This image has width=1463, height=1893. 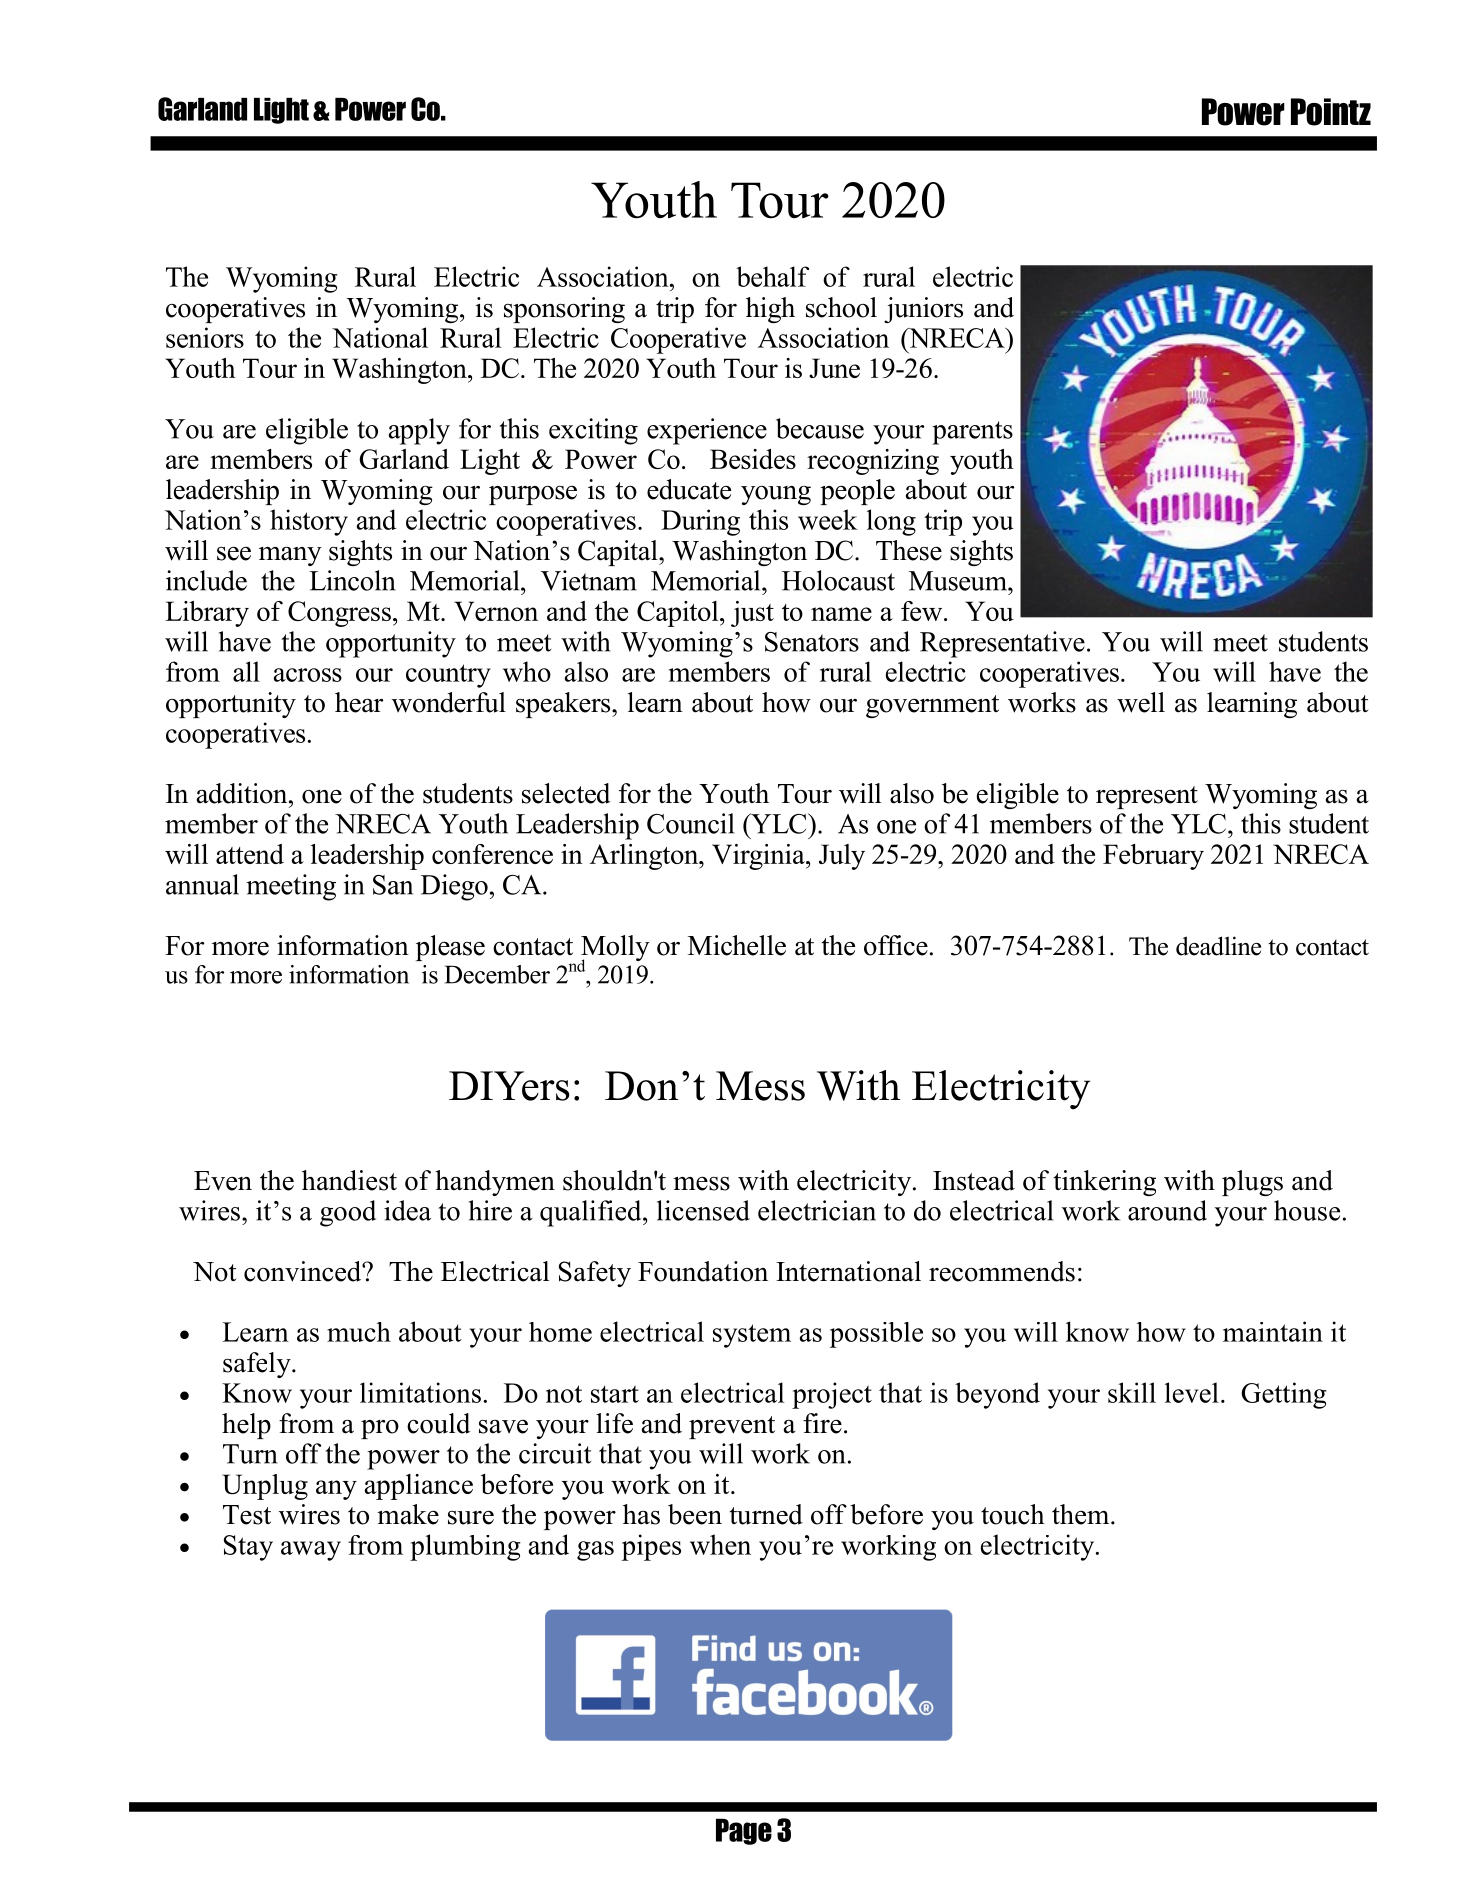 What do you see at coordinates (923, 310) in the image?
I see `juniors` at bounding box center [923, 310].
